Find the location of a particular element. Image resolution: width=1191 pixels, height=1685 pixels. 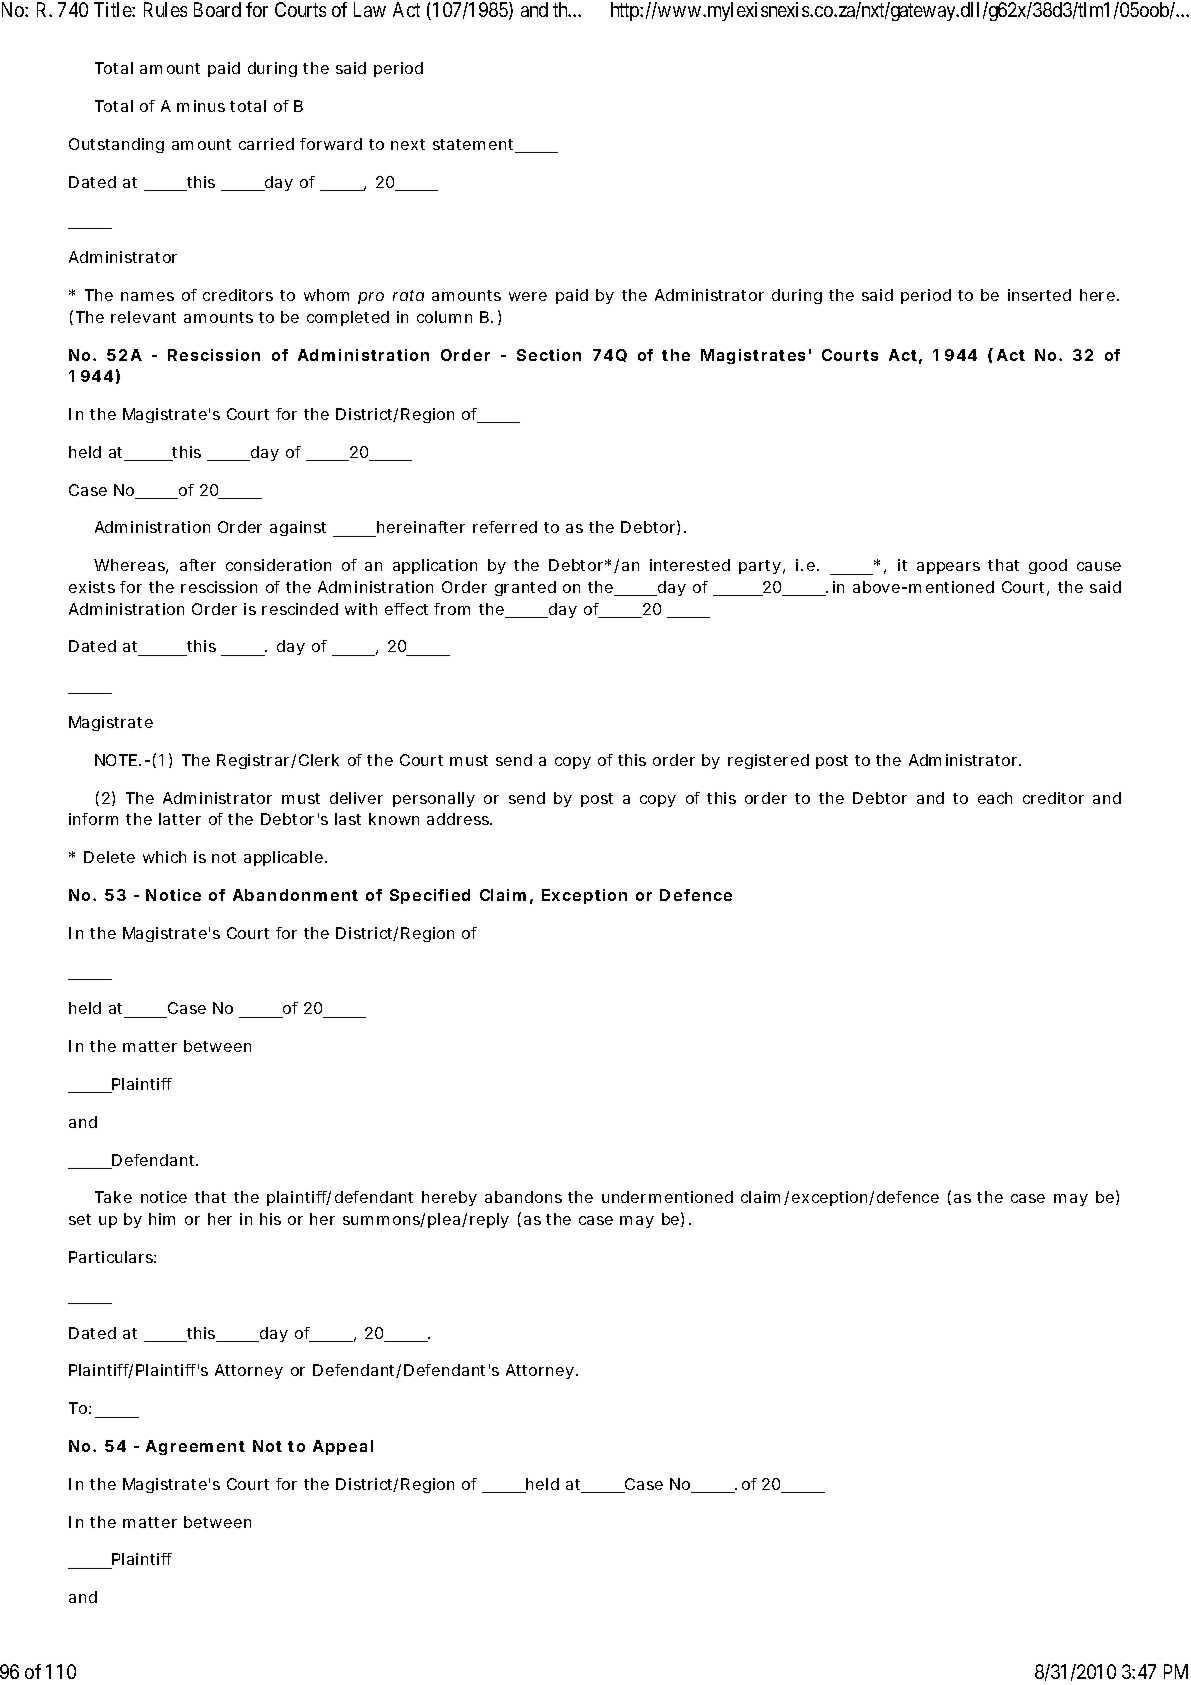

inserted is located at coordinates (1039, 295).
